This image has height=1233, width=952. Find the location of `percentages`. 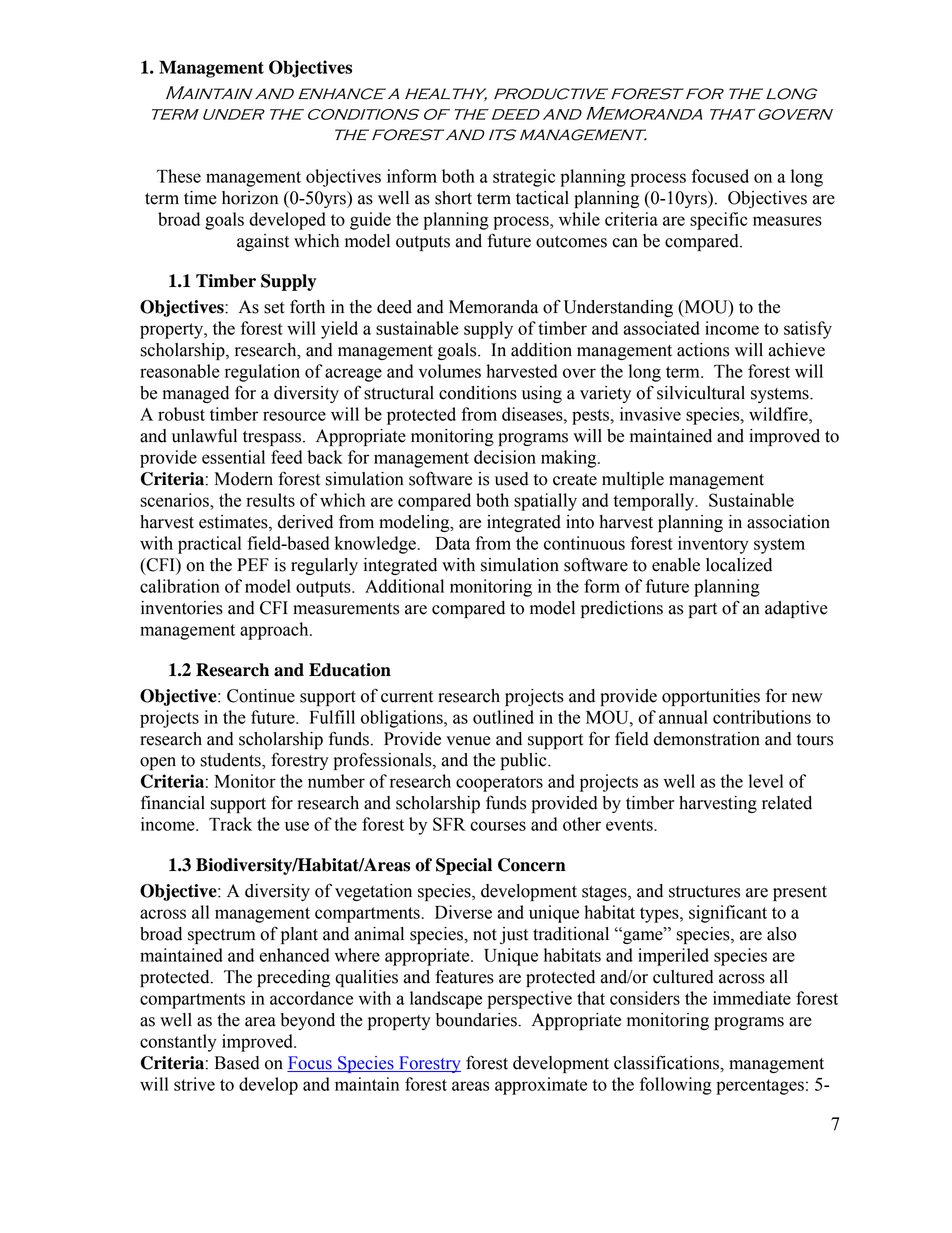

percentages is located at coordinates (760, 1087).
